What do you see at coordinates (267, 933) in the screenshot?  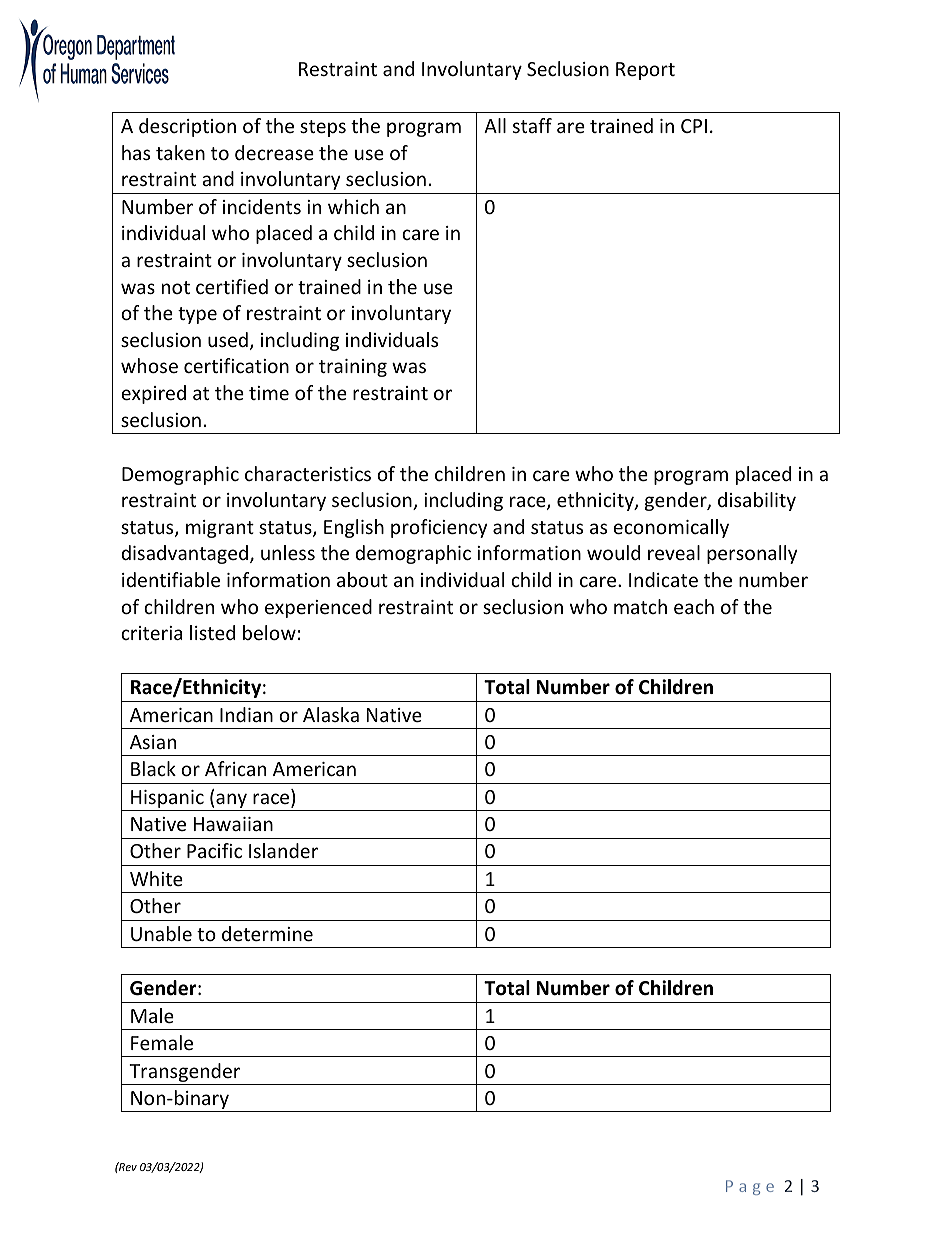 I see `determine` at bounding box center [267, 933].
